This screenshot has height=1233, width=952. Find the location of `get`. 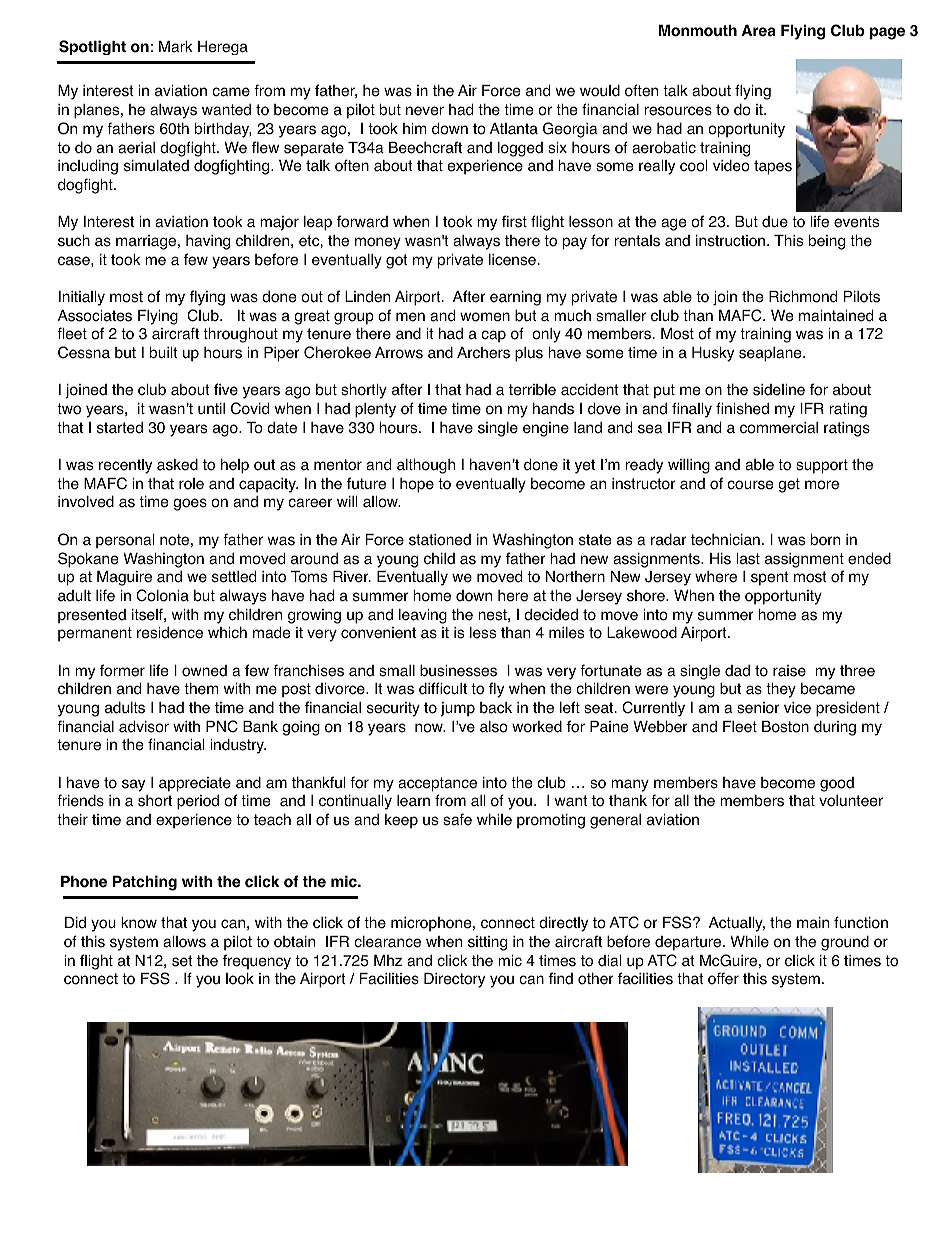

get is located at coordinates (789, 485).
